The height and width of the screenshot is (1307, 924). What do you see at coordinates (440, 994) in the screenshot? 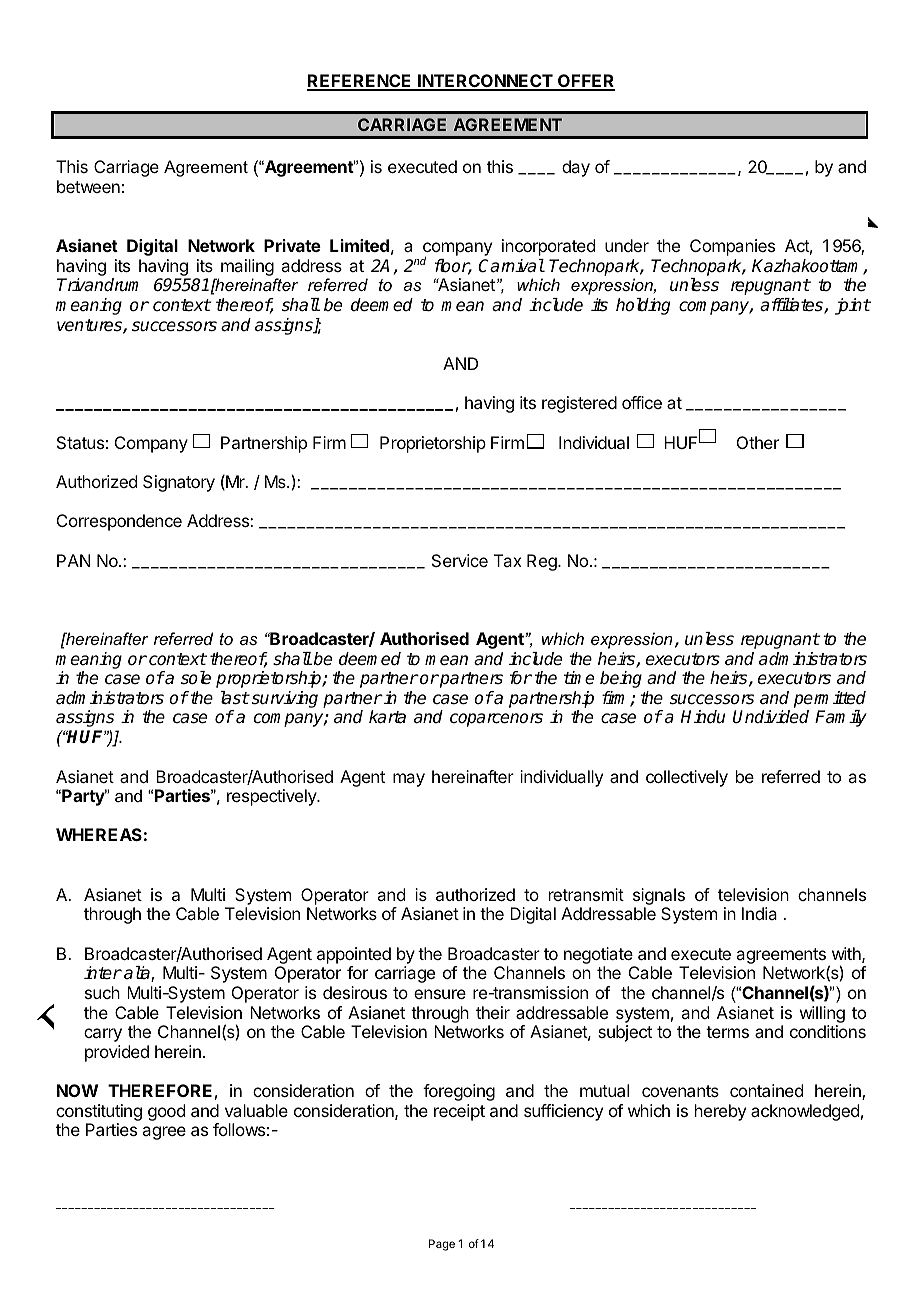
I see `ensure` at bounding box center [440, 994].
